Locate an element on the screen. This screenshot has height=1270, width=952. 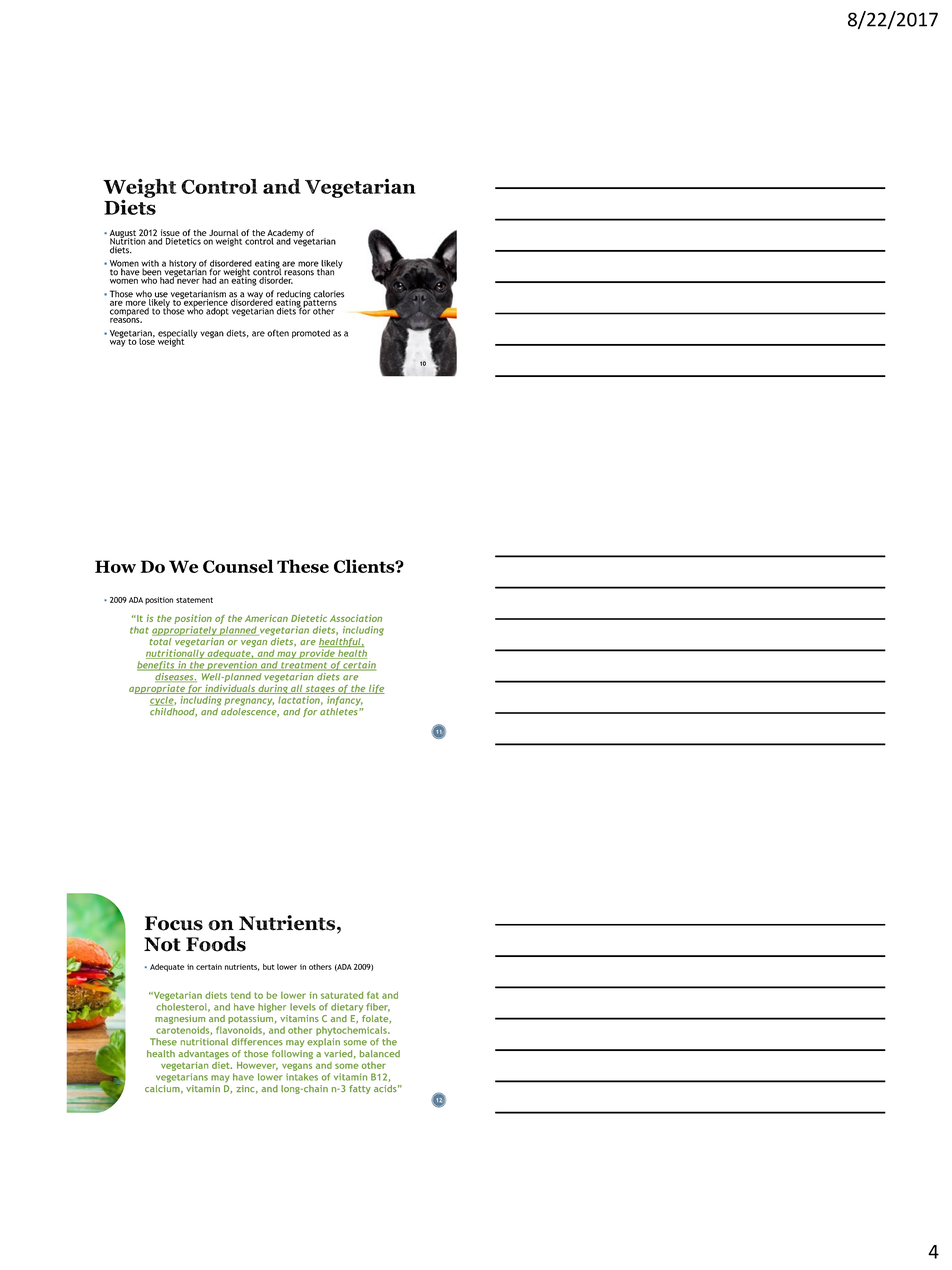
use is located at coordinates (161, 296).
